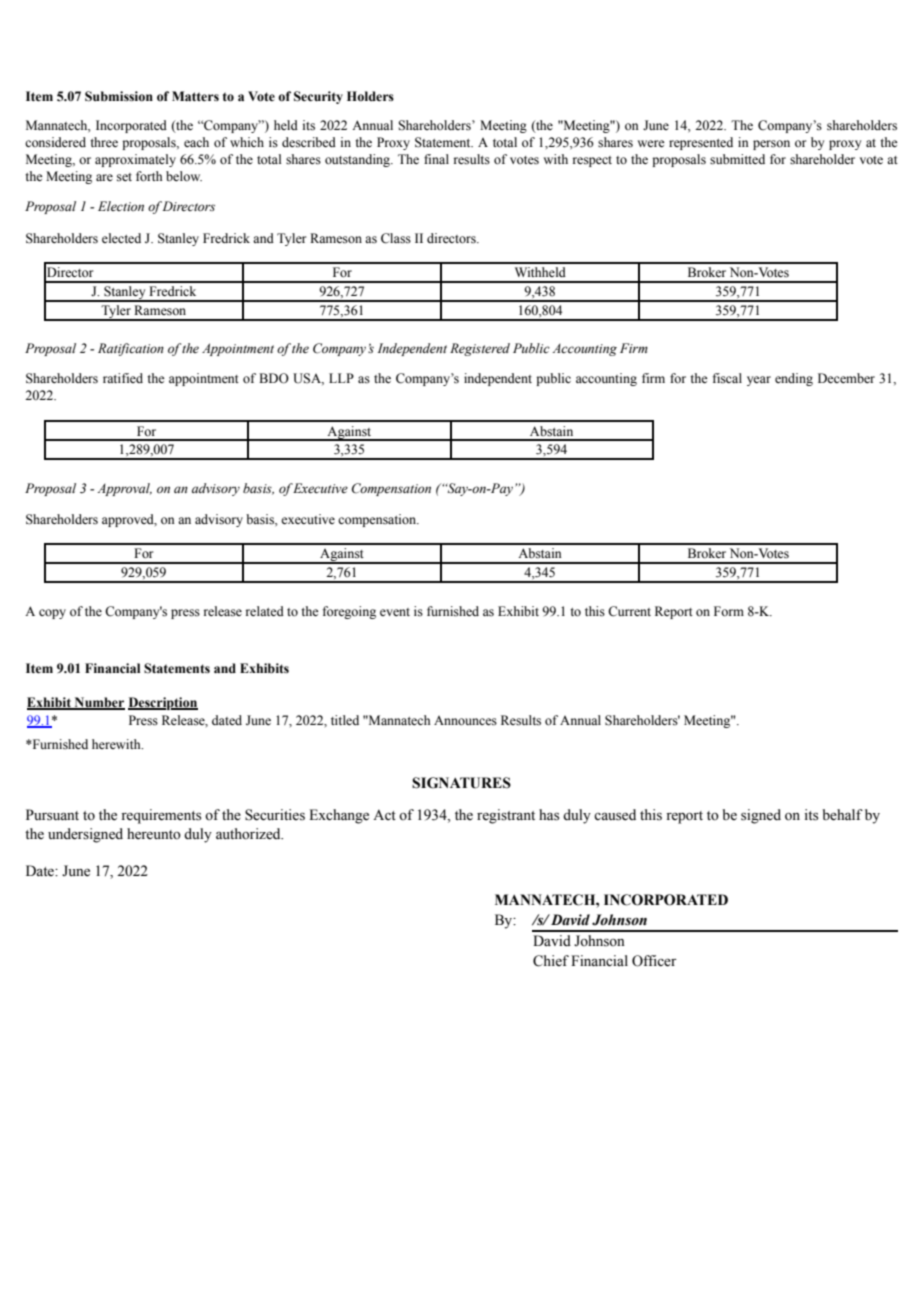 The image size is (924, 1308). Describe the element at coordinates (480, 349) in the page. I see `Registered` at that location.
